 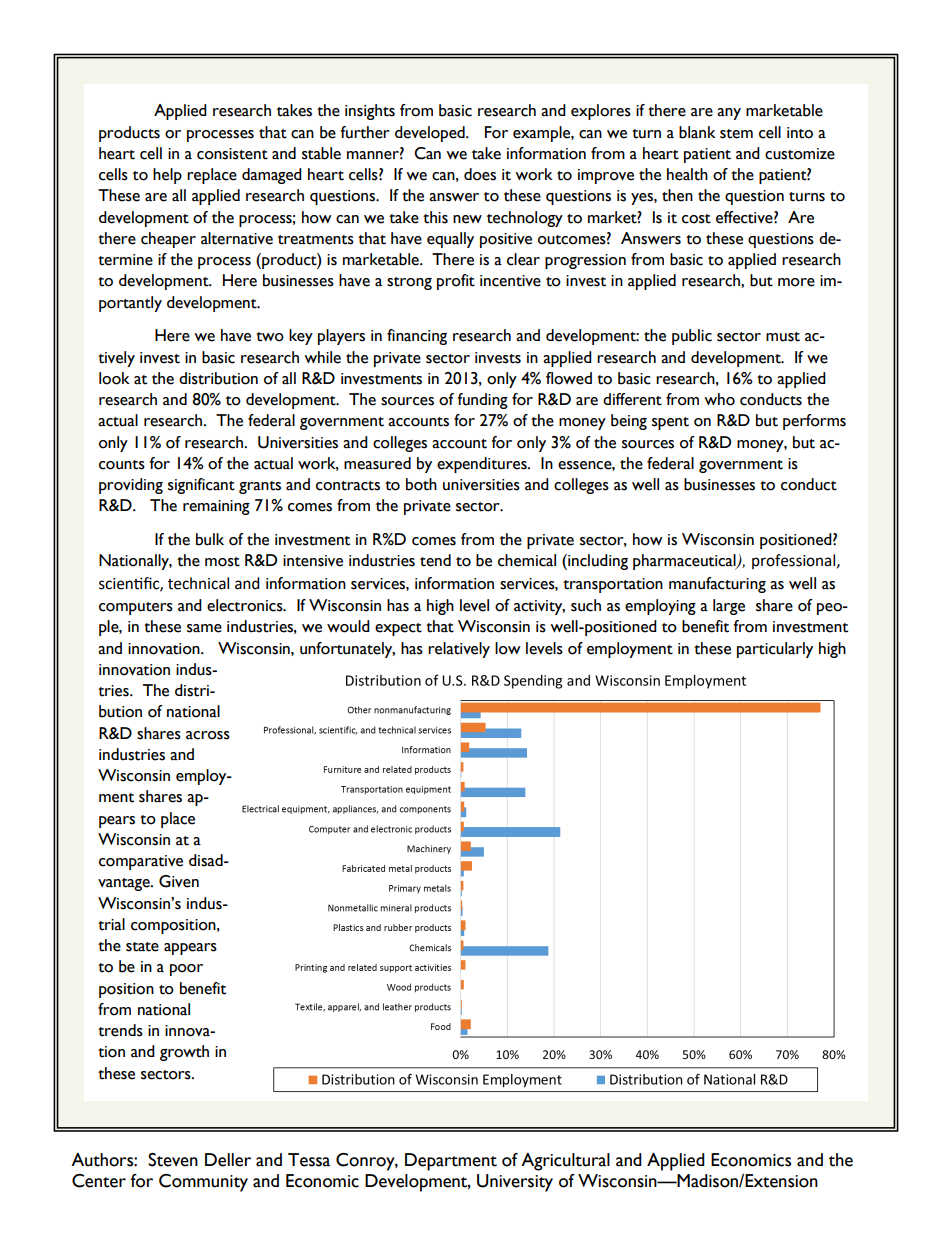 What do you see at coordinates (431, 134) in the image?
I see `developed` at bounding box center [431, 134].
